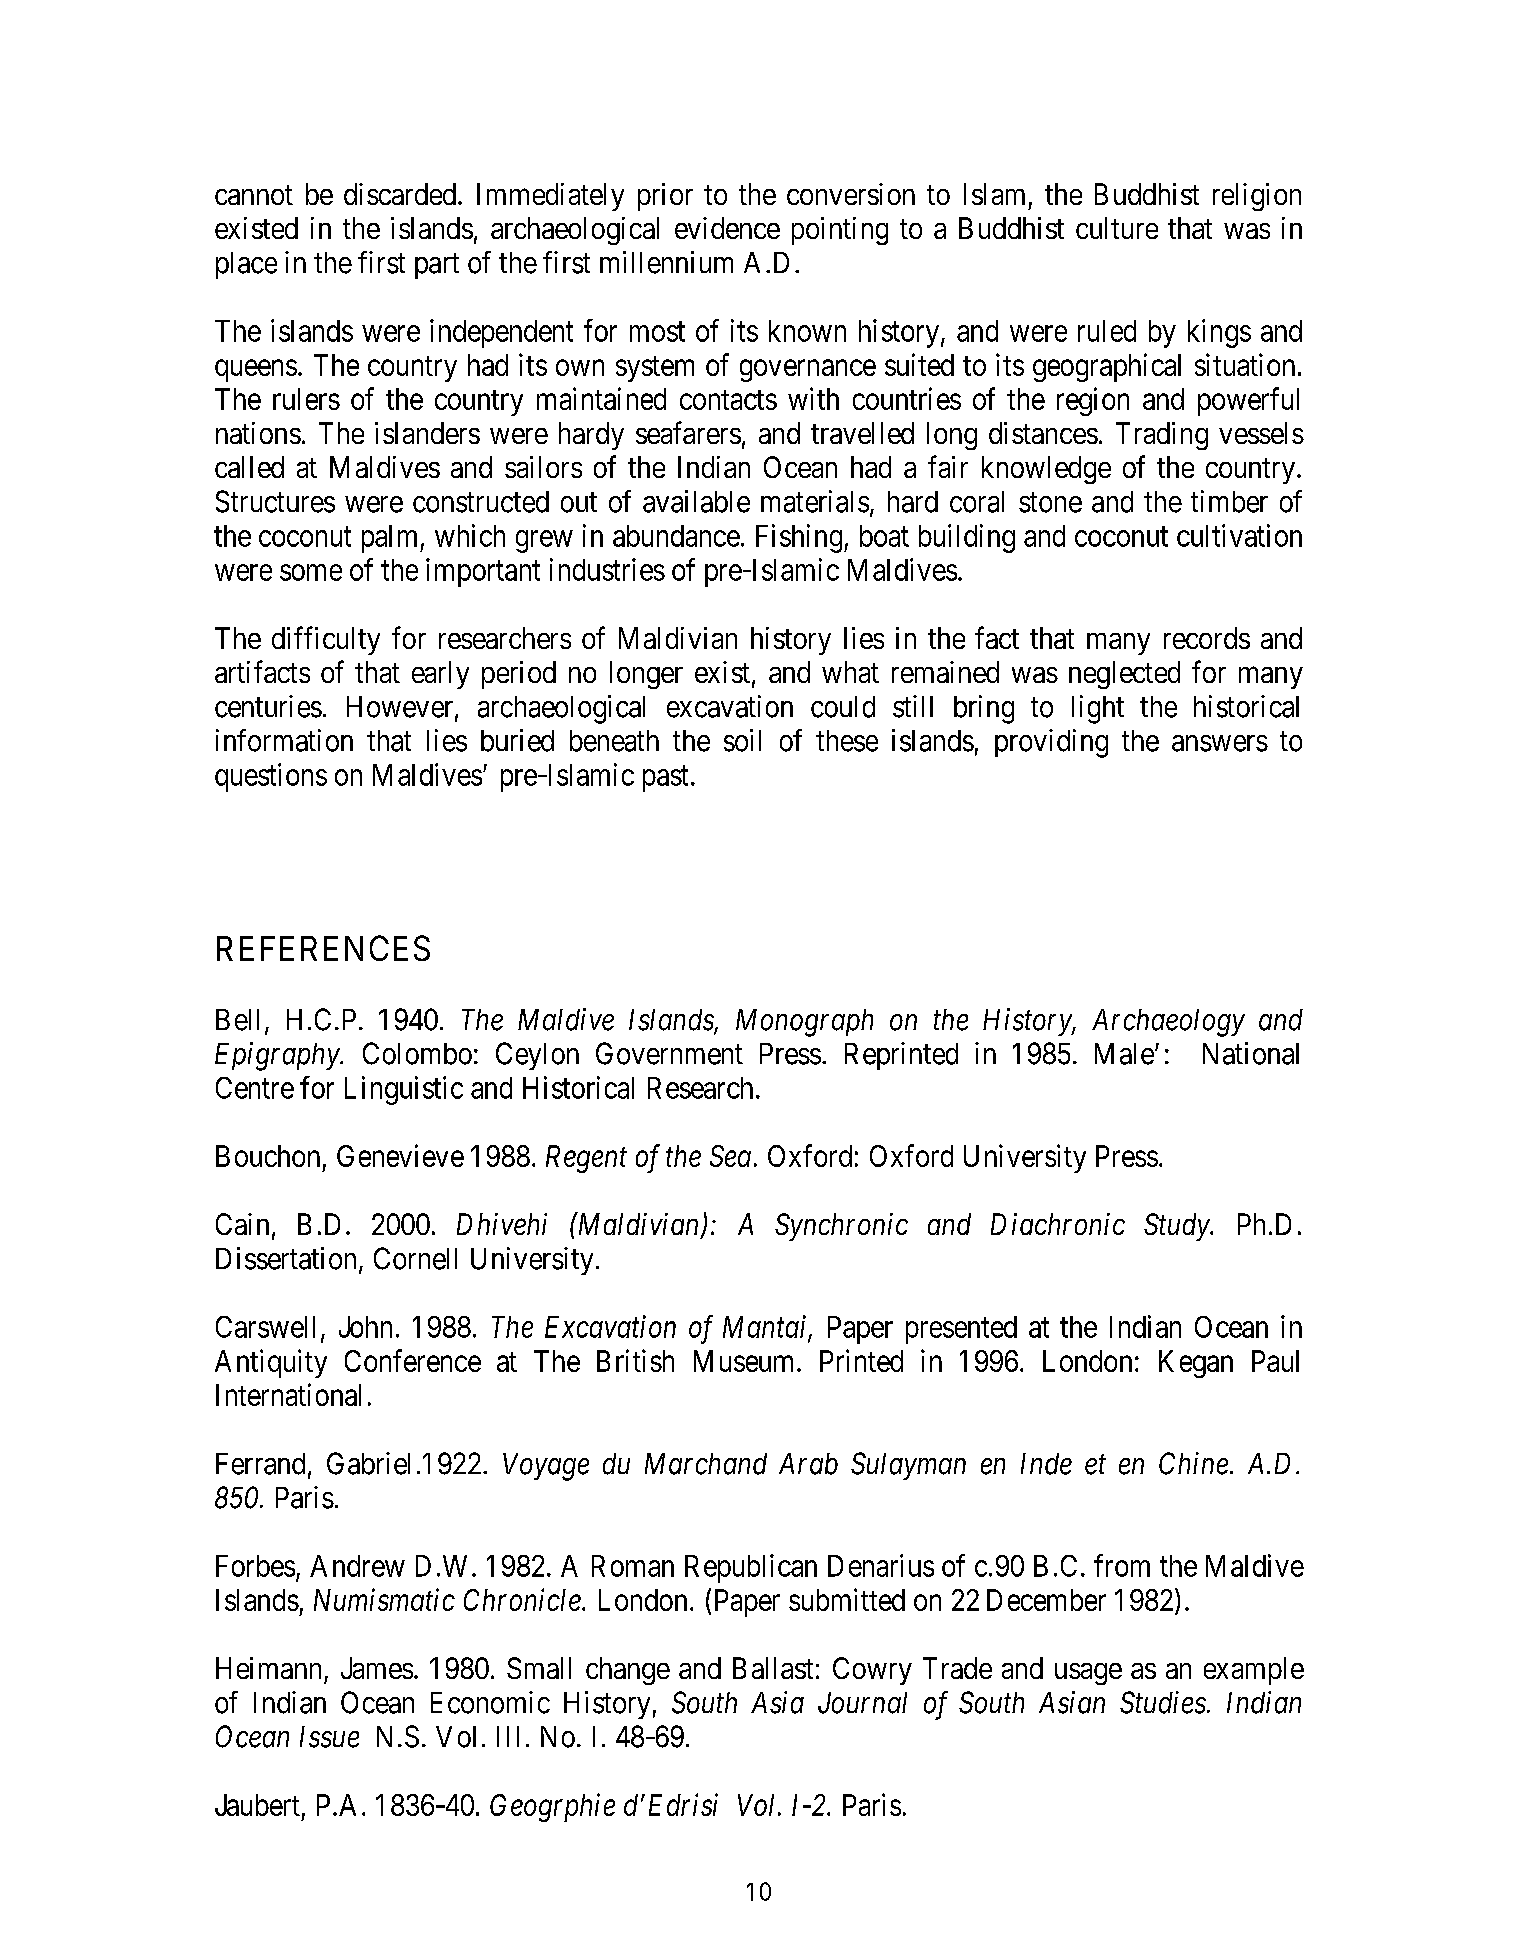  I want to click on Genevieve, so click(400, 1155).
